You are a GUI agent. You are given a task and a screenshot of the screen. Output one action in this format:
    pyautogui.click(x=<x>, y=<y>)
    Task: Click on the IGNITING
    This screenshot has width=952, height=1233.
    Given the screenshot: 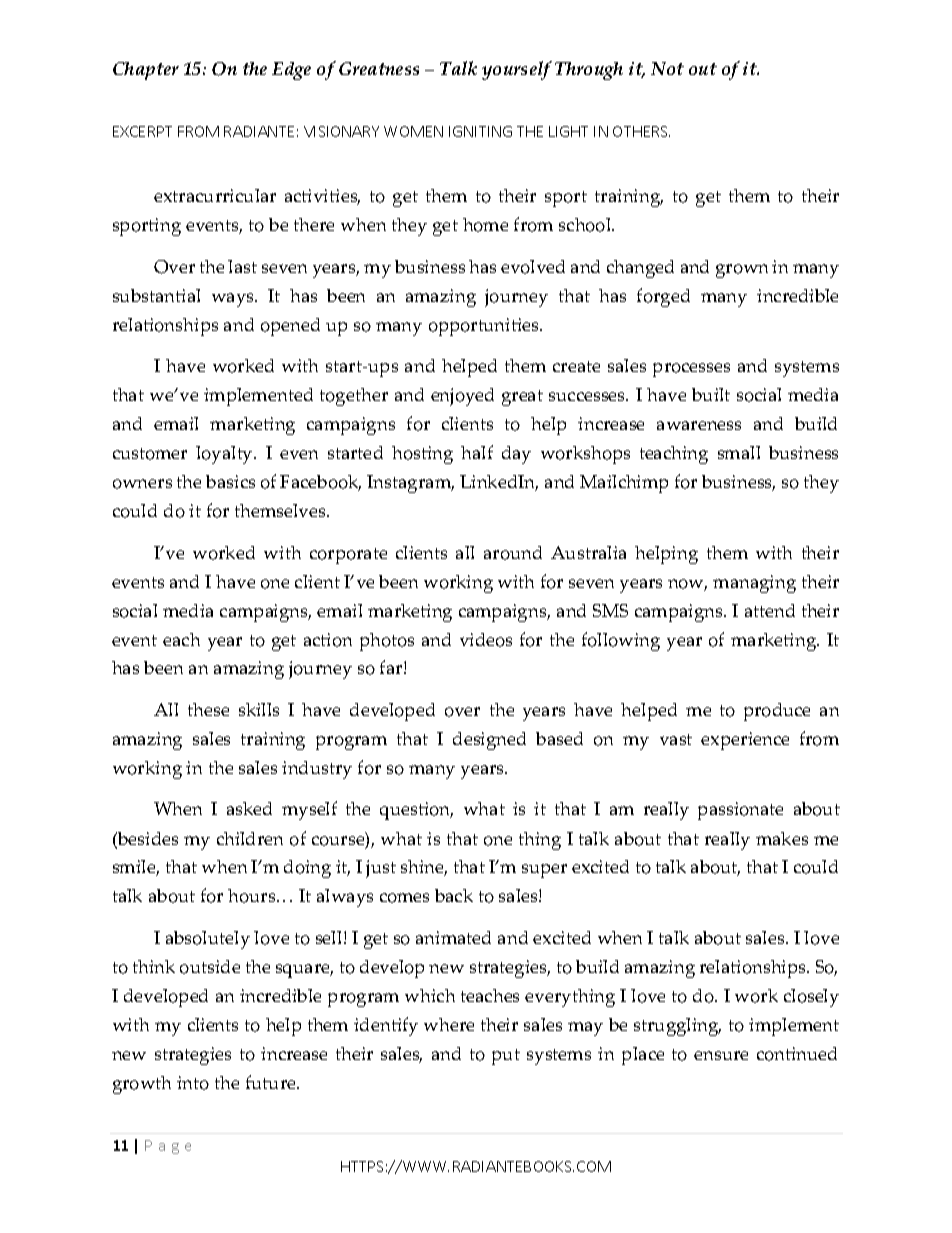 What is the action you would take?
    pyautogui.click(x=480, y=131)
